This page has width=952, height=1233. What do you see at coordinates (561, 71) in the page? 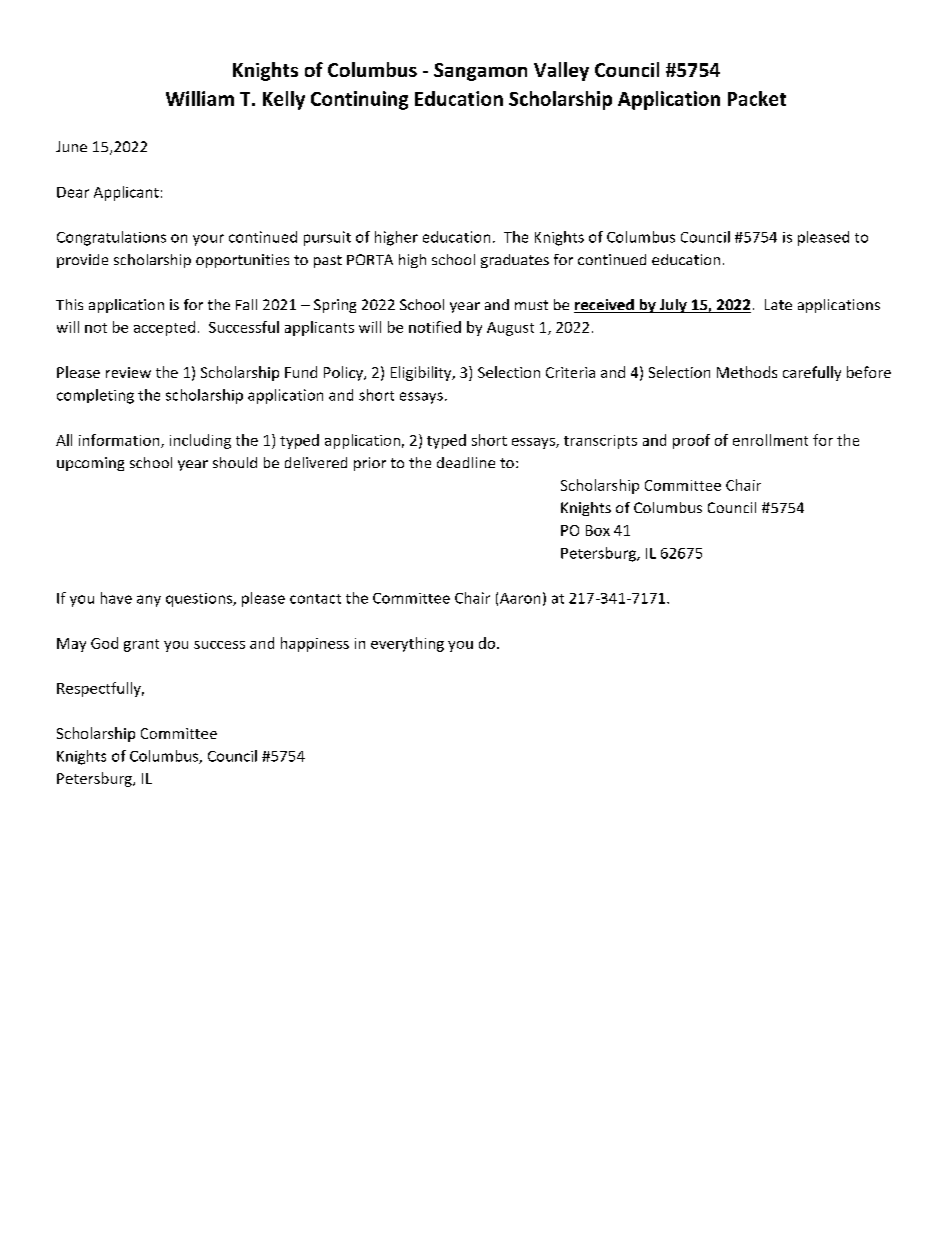
I see `Valley` at bounding box center [561, 71].
